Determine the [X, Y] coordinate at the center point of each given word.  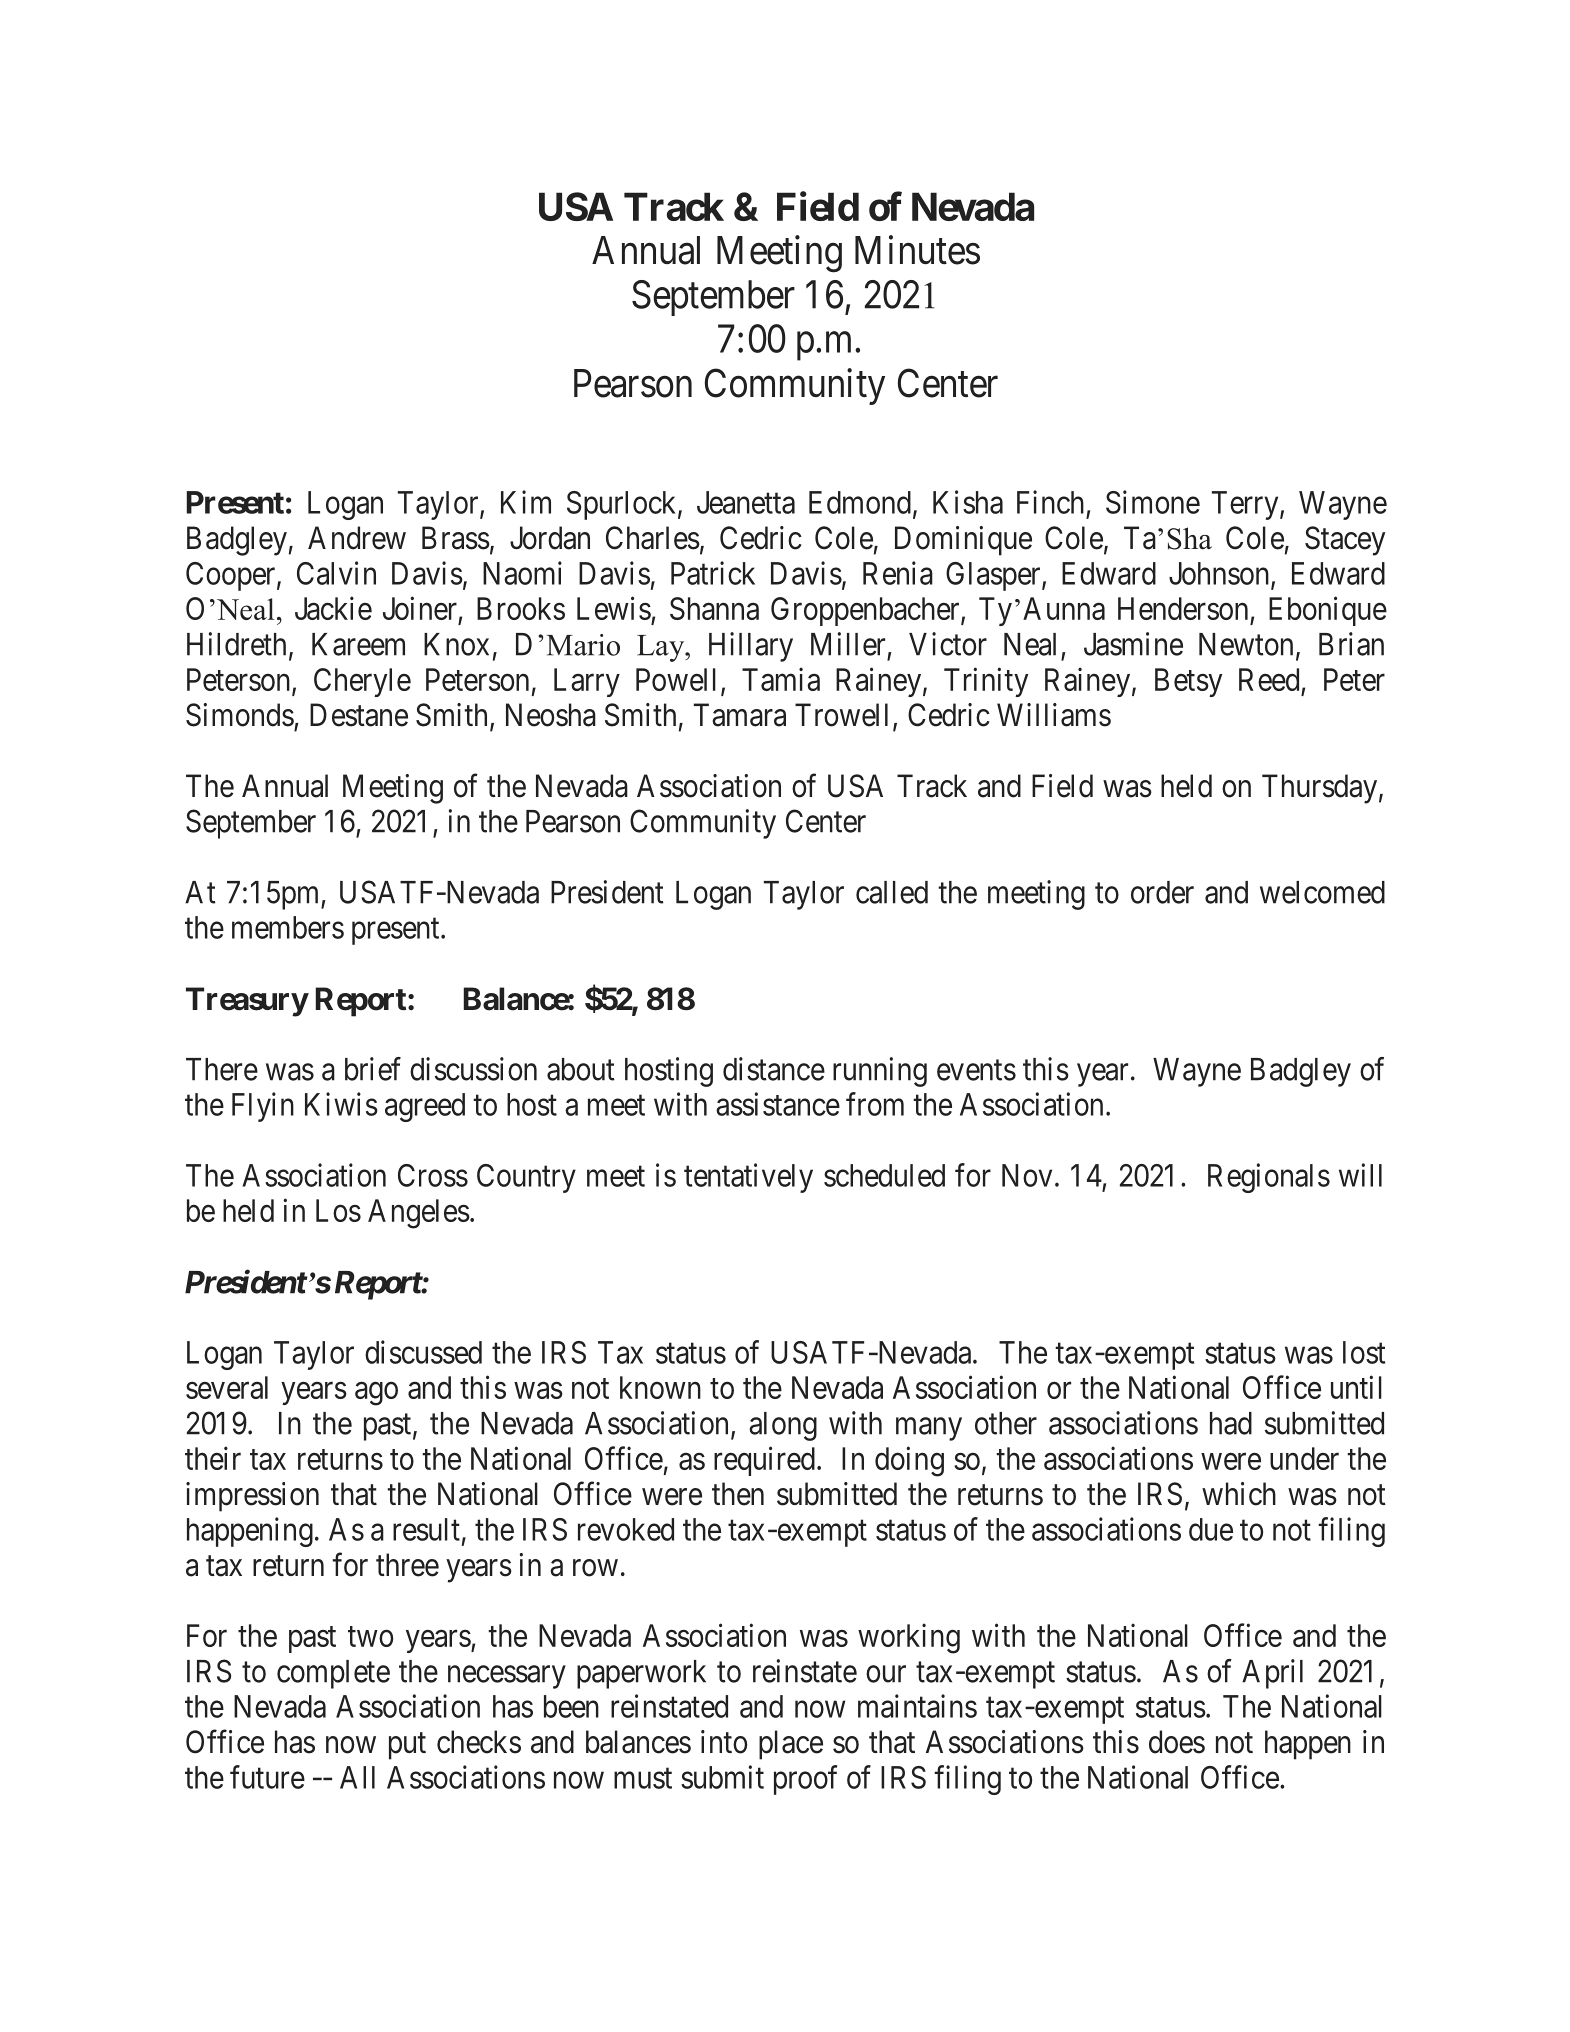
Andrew [357, 538]
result [426, 1529]
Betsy [1188, 682]
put [407, 1746]
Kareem [358, 644]
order [1162, 892]
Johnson [1220, 574]
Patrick [713, 573]
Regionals [1269, 1178]
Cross [433, 1175]
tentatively [748, 1178]
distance [774, 1069]
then [738, 1494]
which [1239, 1494]
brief [373, 1069]
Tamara [740, 715]
